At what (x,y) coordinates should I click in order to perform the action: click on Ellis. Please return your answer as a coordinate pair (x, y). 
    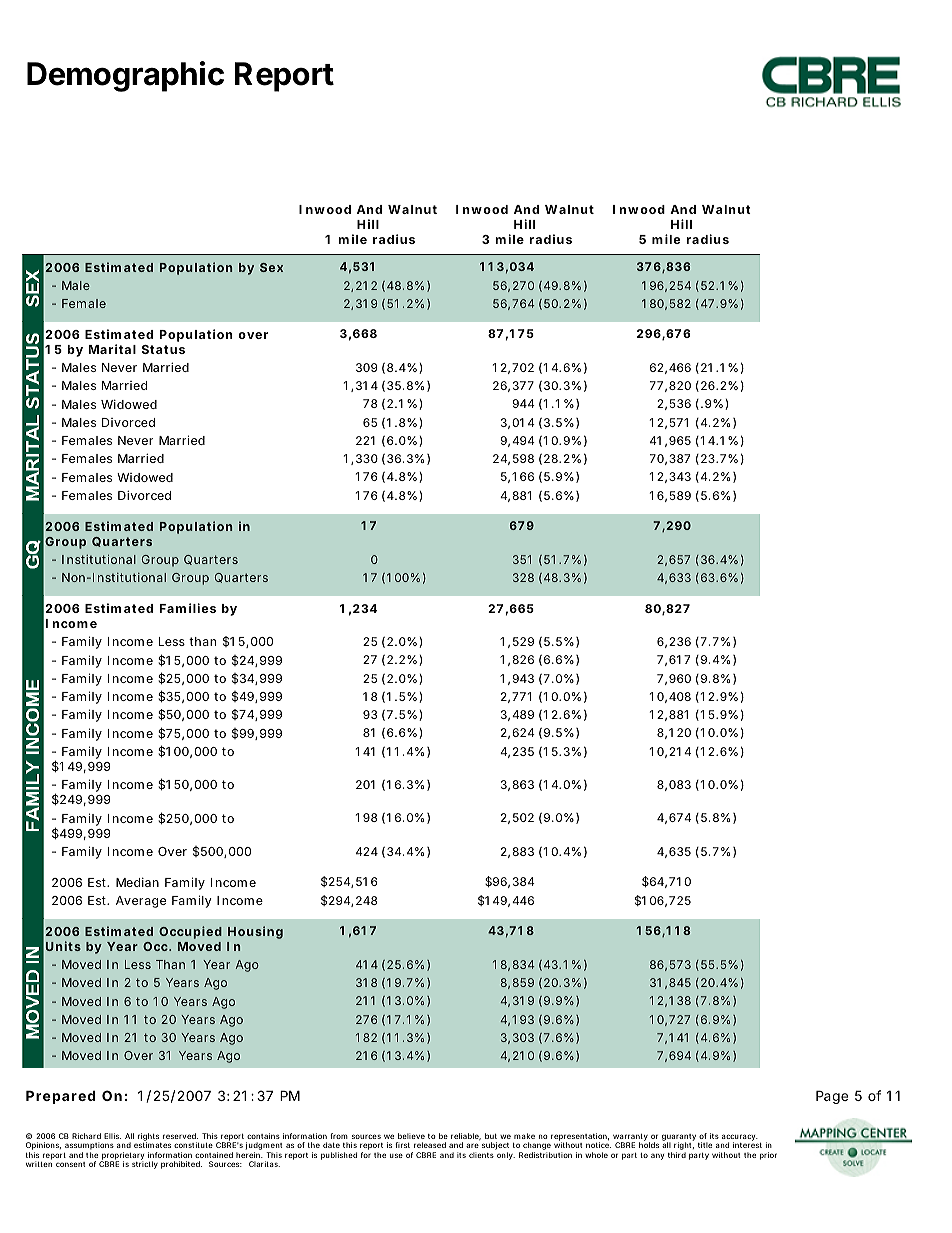
    Looking at the image, I should click on (112, 1136).
